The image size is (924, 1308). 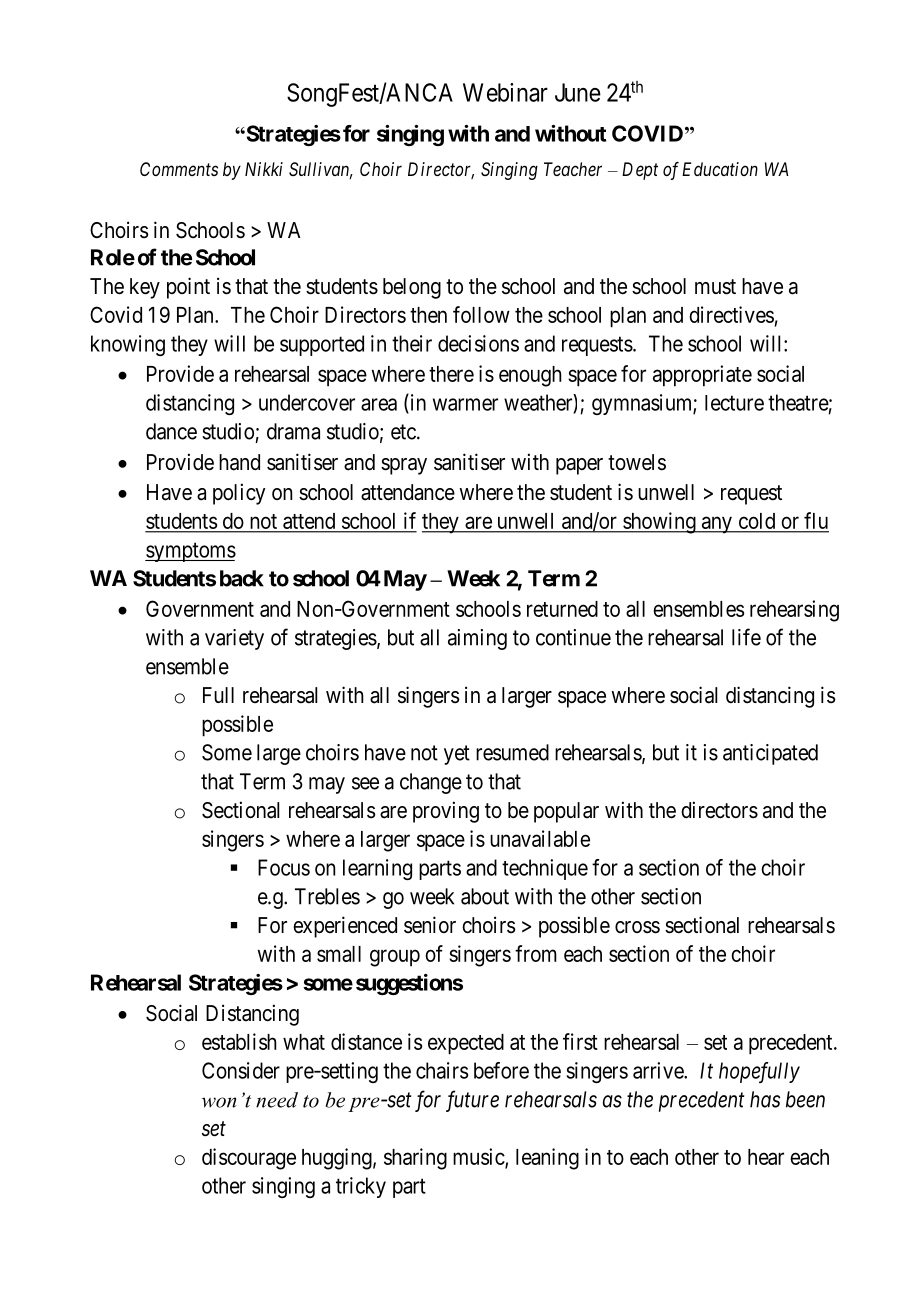 What do you see at coordinates (446, 812) in the page?
I see `proving` at bounding box center [446, 812].
